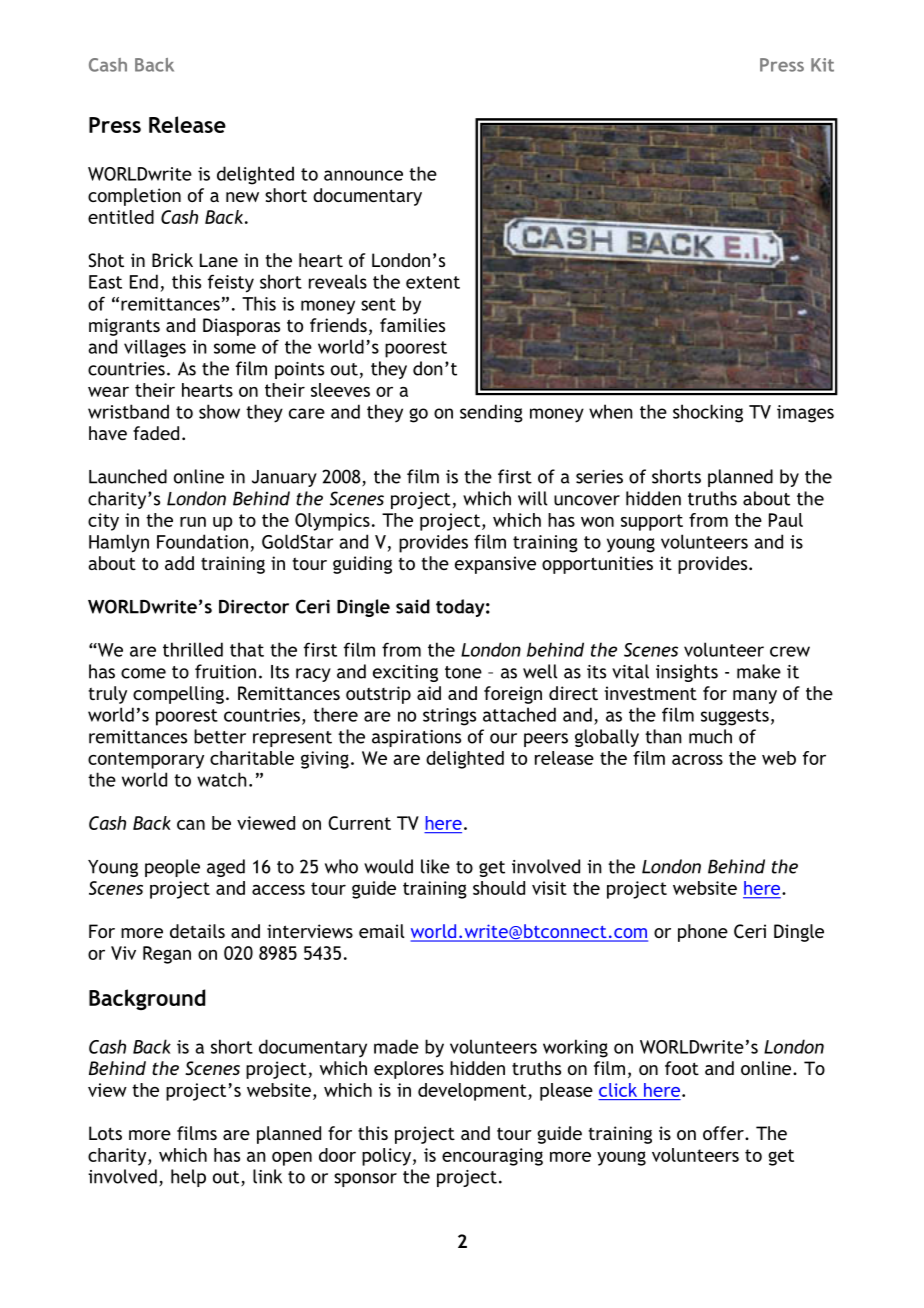  I want to click on new, so click(242, 197).
